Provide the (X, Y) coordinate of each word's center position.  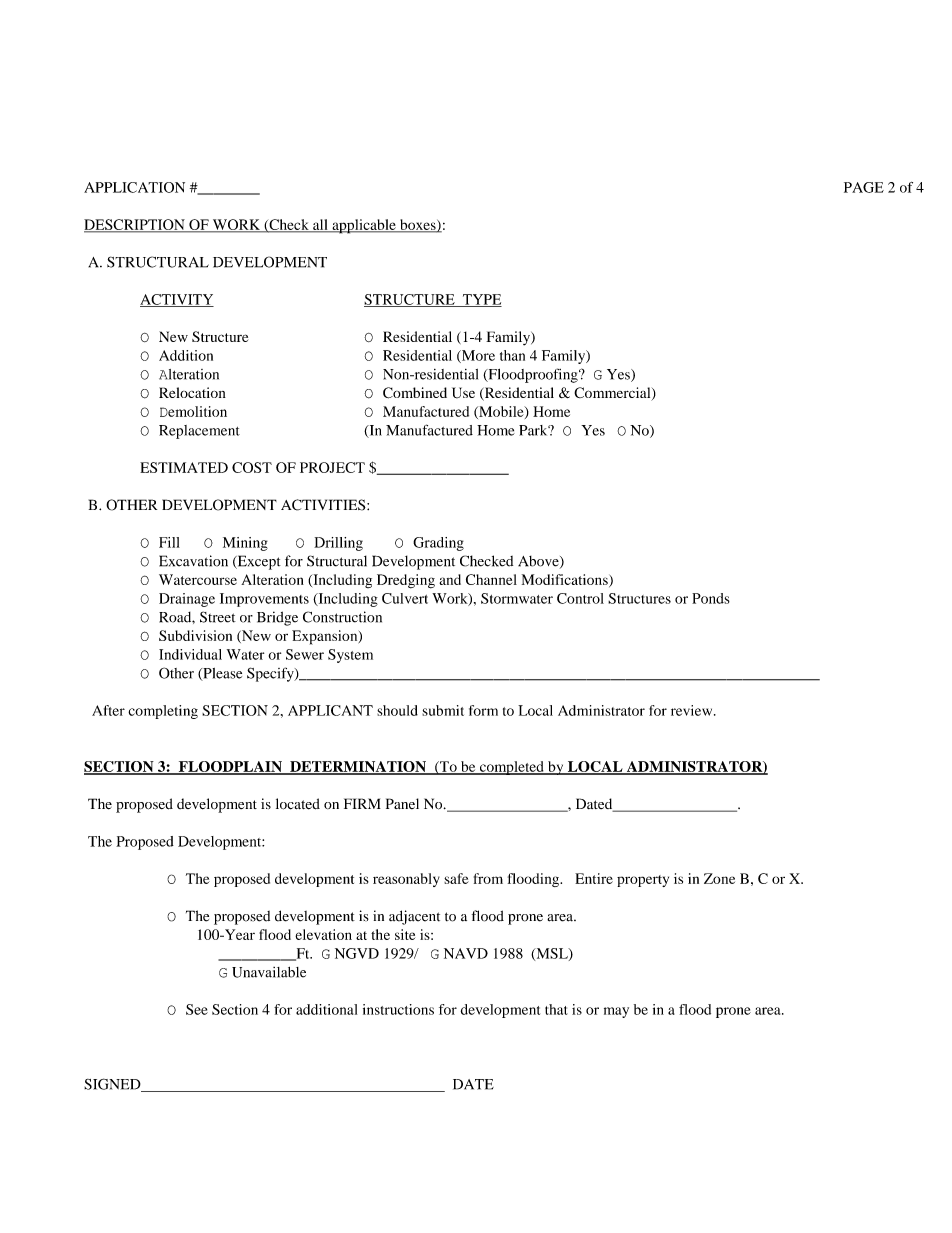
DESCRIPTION (135, 225)
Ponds (711, 598)
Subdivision (195, 635)
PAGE (864, 187)
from (488, 878)
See (197, 1009)
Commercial (613, 394)
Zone (719, 878)
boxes (418, 225)
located (298, 804)
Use (463, 393)
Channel (491, 579)
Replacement (199, 432)
